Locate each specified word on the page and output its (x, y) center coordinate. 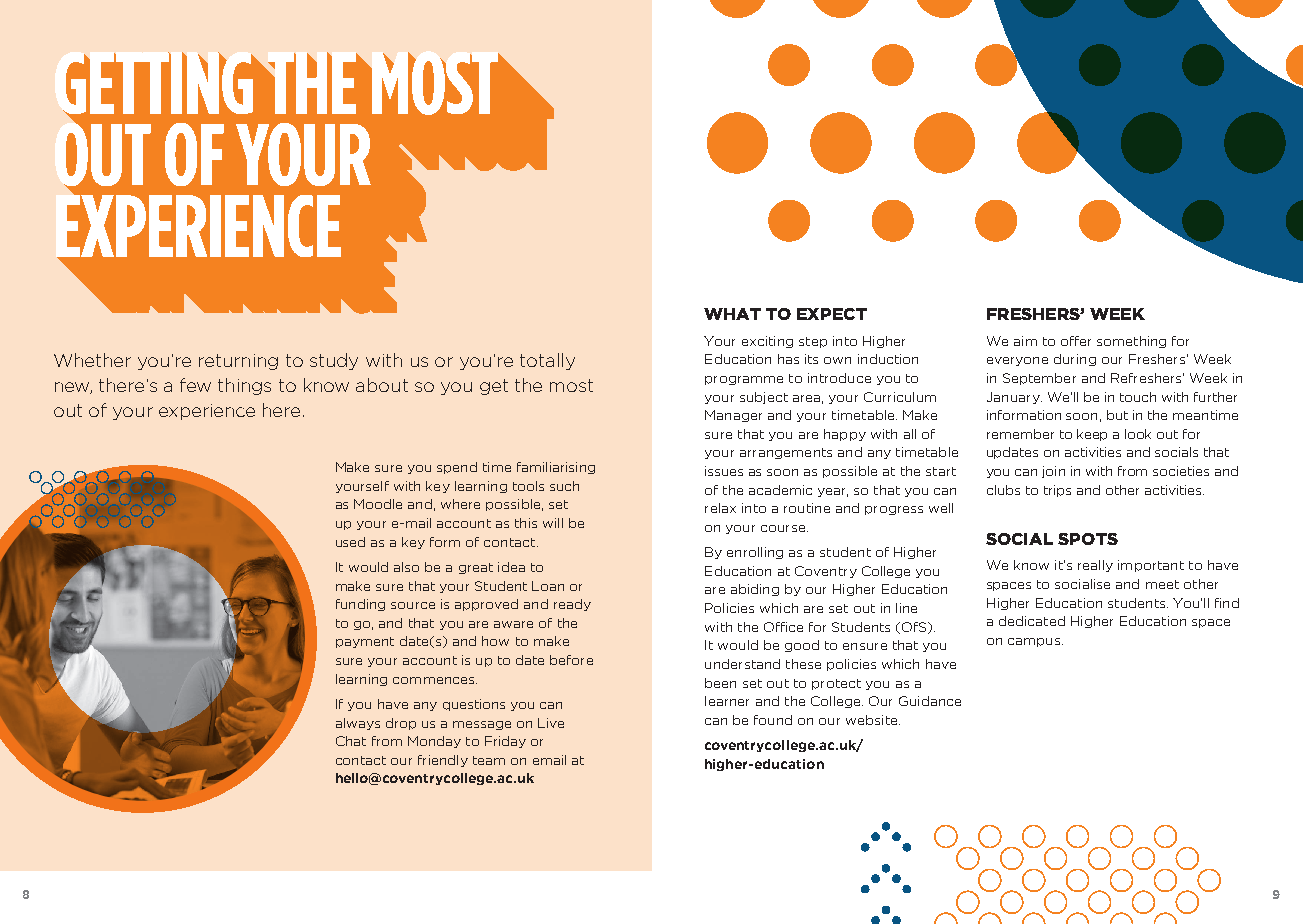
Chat (351, 741)
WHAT (732, 314)
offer (1076, 341)
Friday (505, 742)
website (873, 720)
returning (238, 362)
